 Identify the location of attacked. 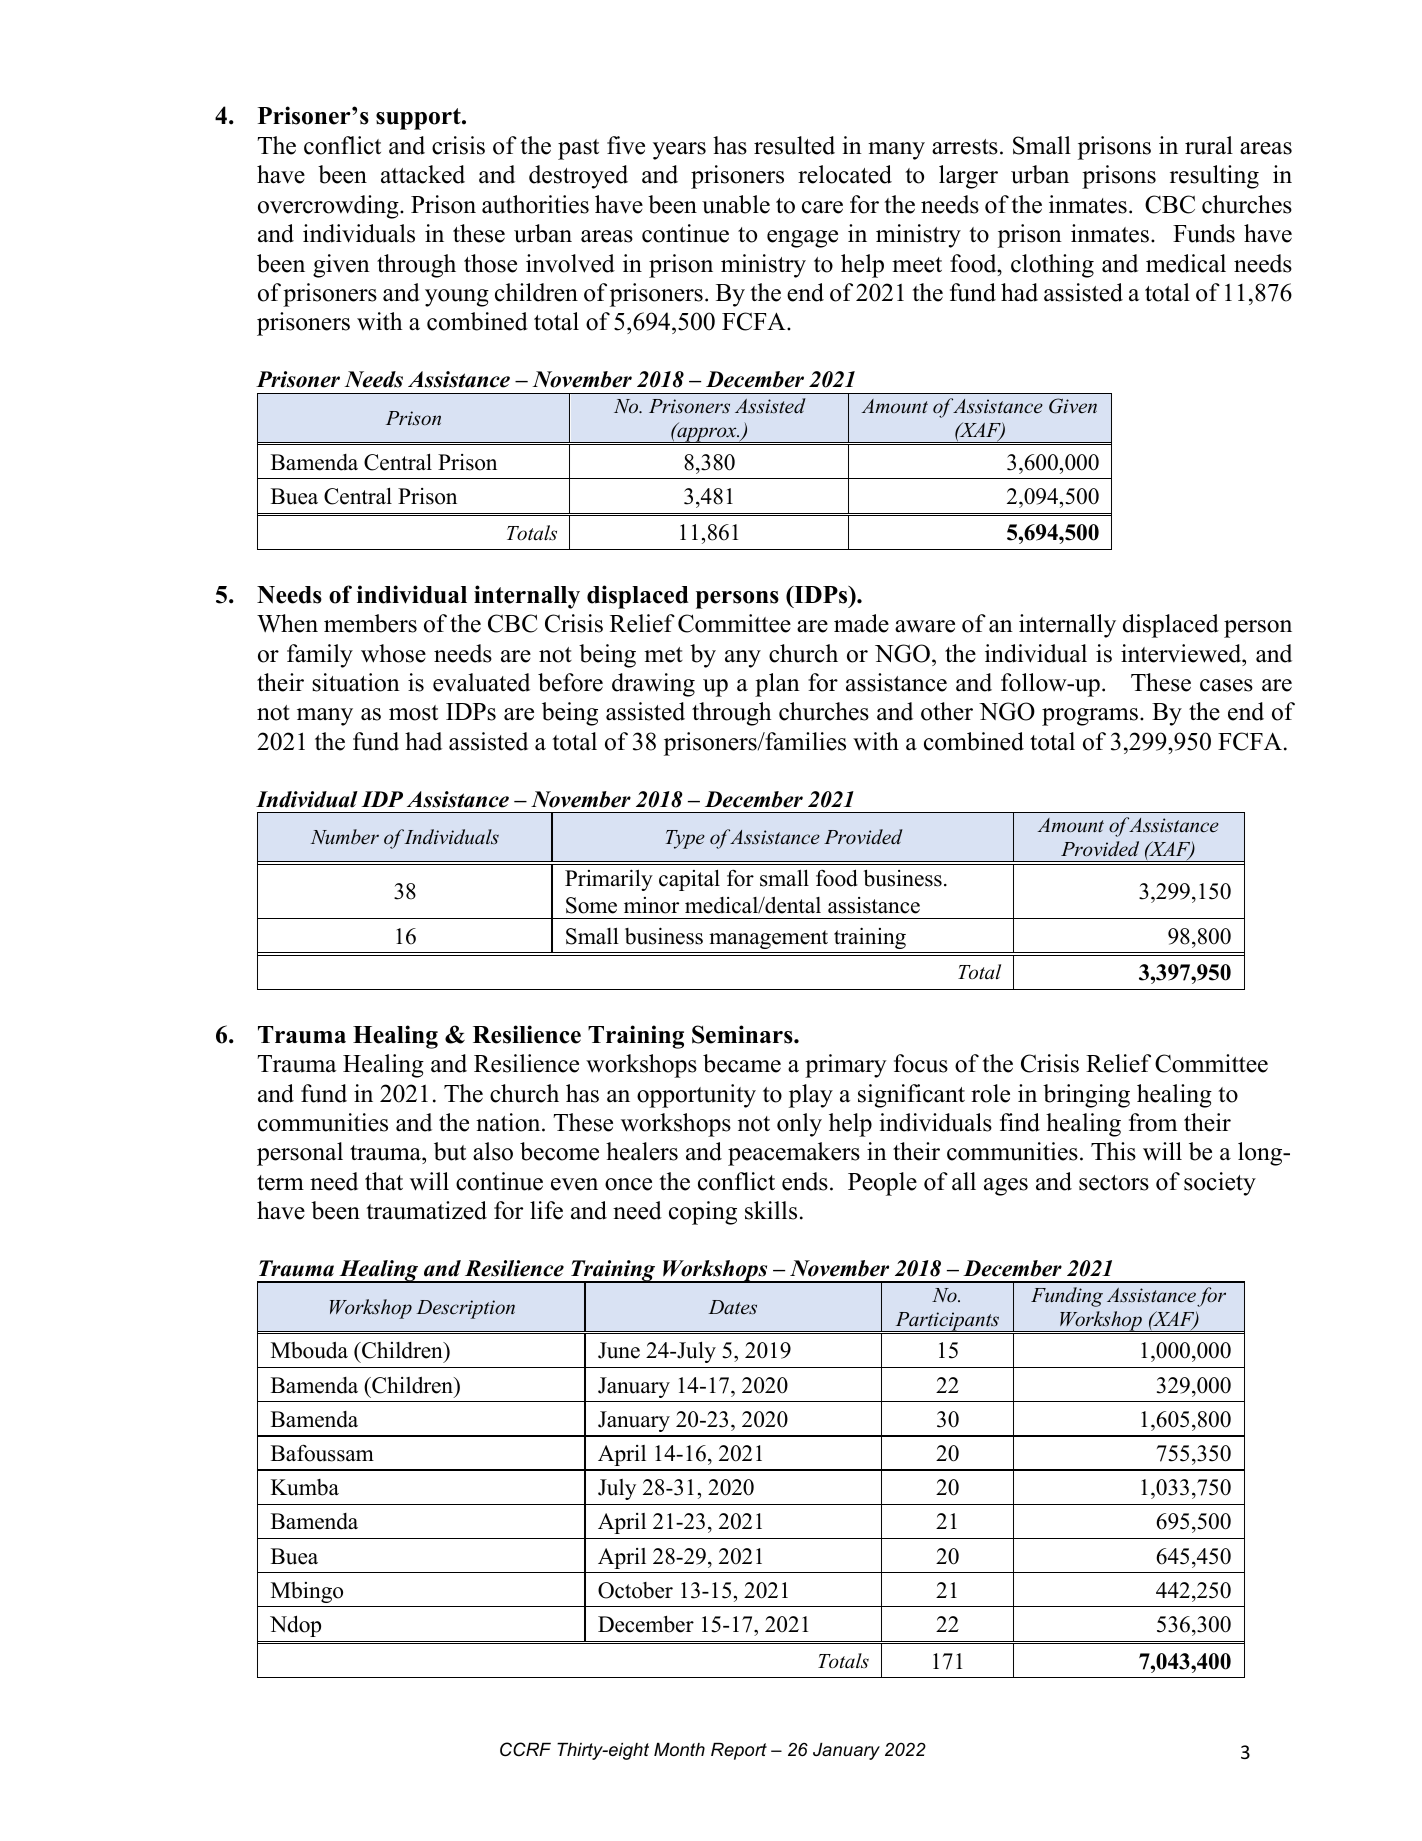
(423, 174).
